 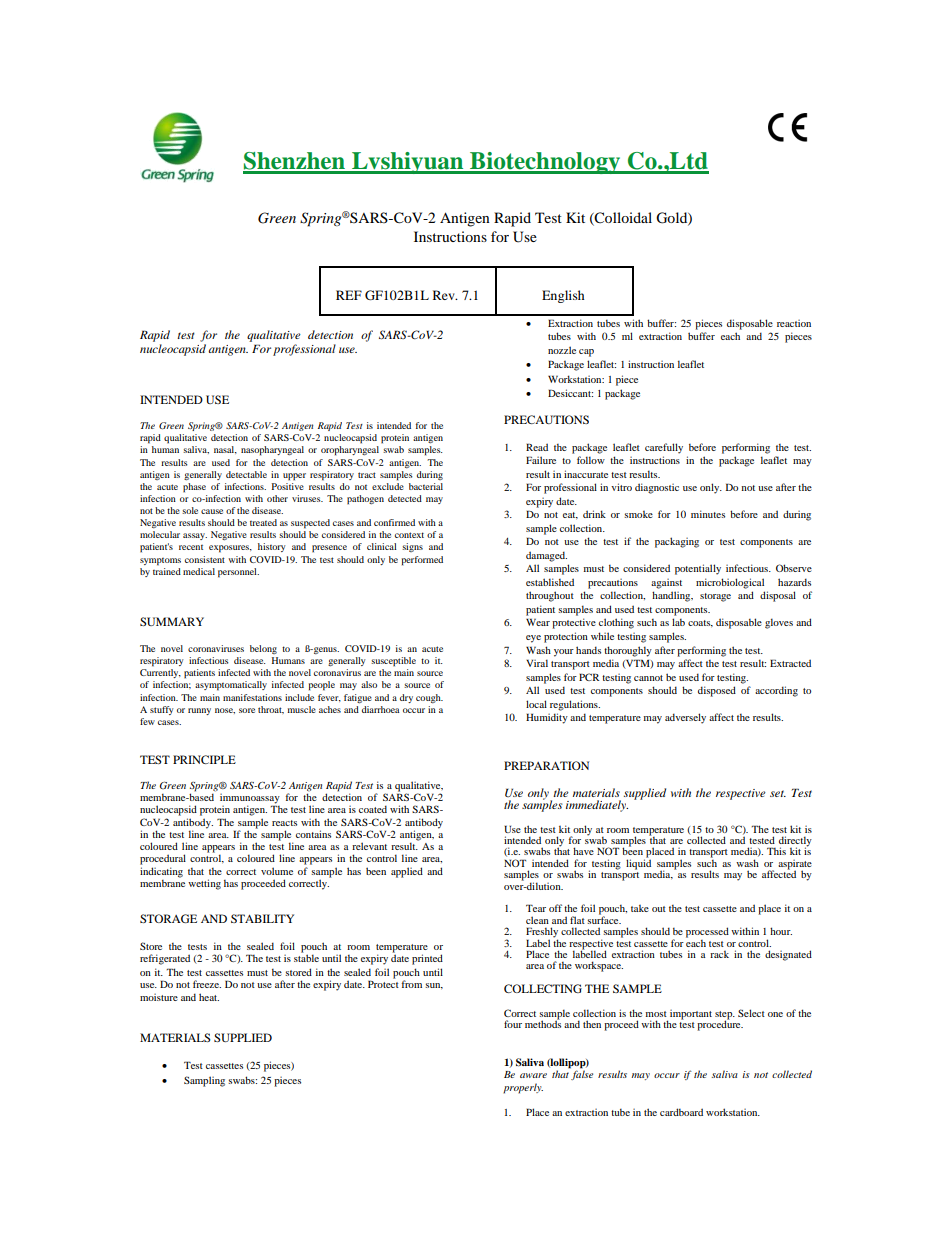 What do you see at coordinates (429, 698) in the image?
I see `cough` at bounding box center [429, 698].
